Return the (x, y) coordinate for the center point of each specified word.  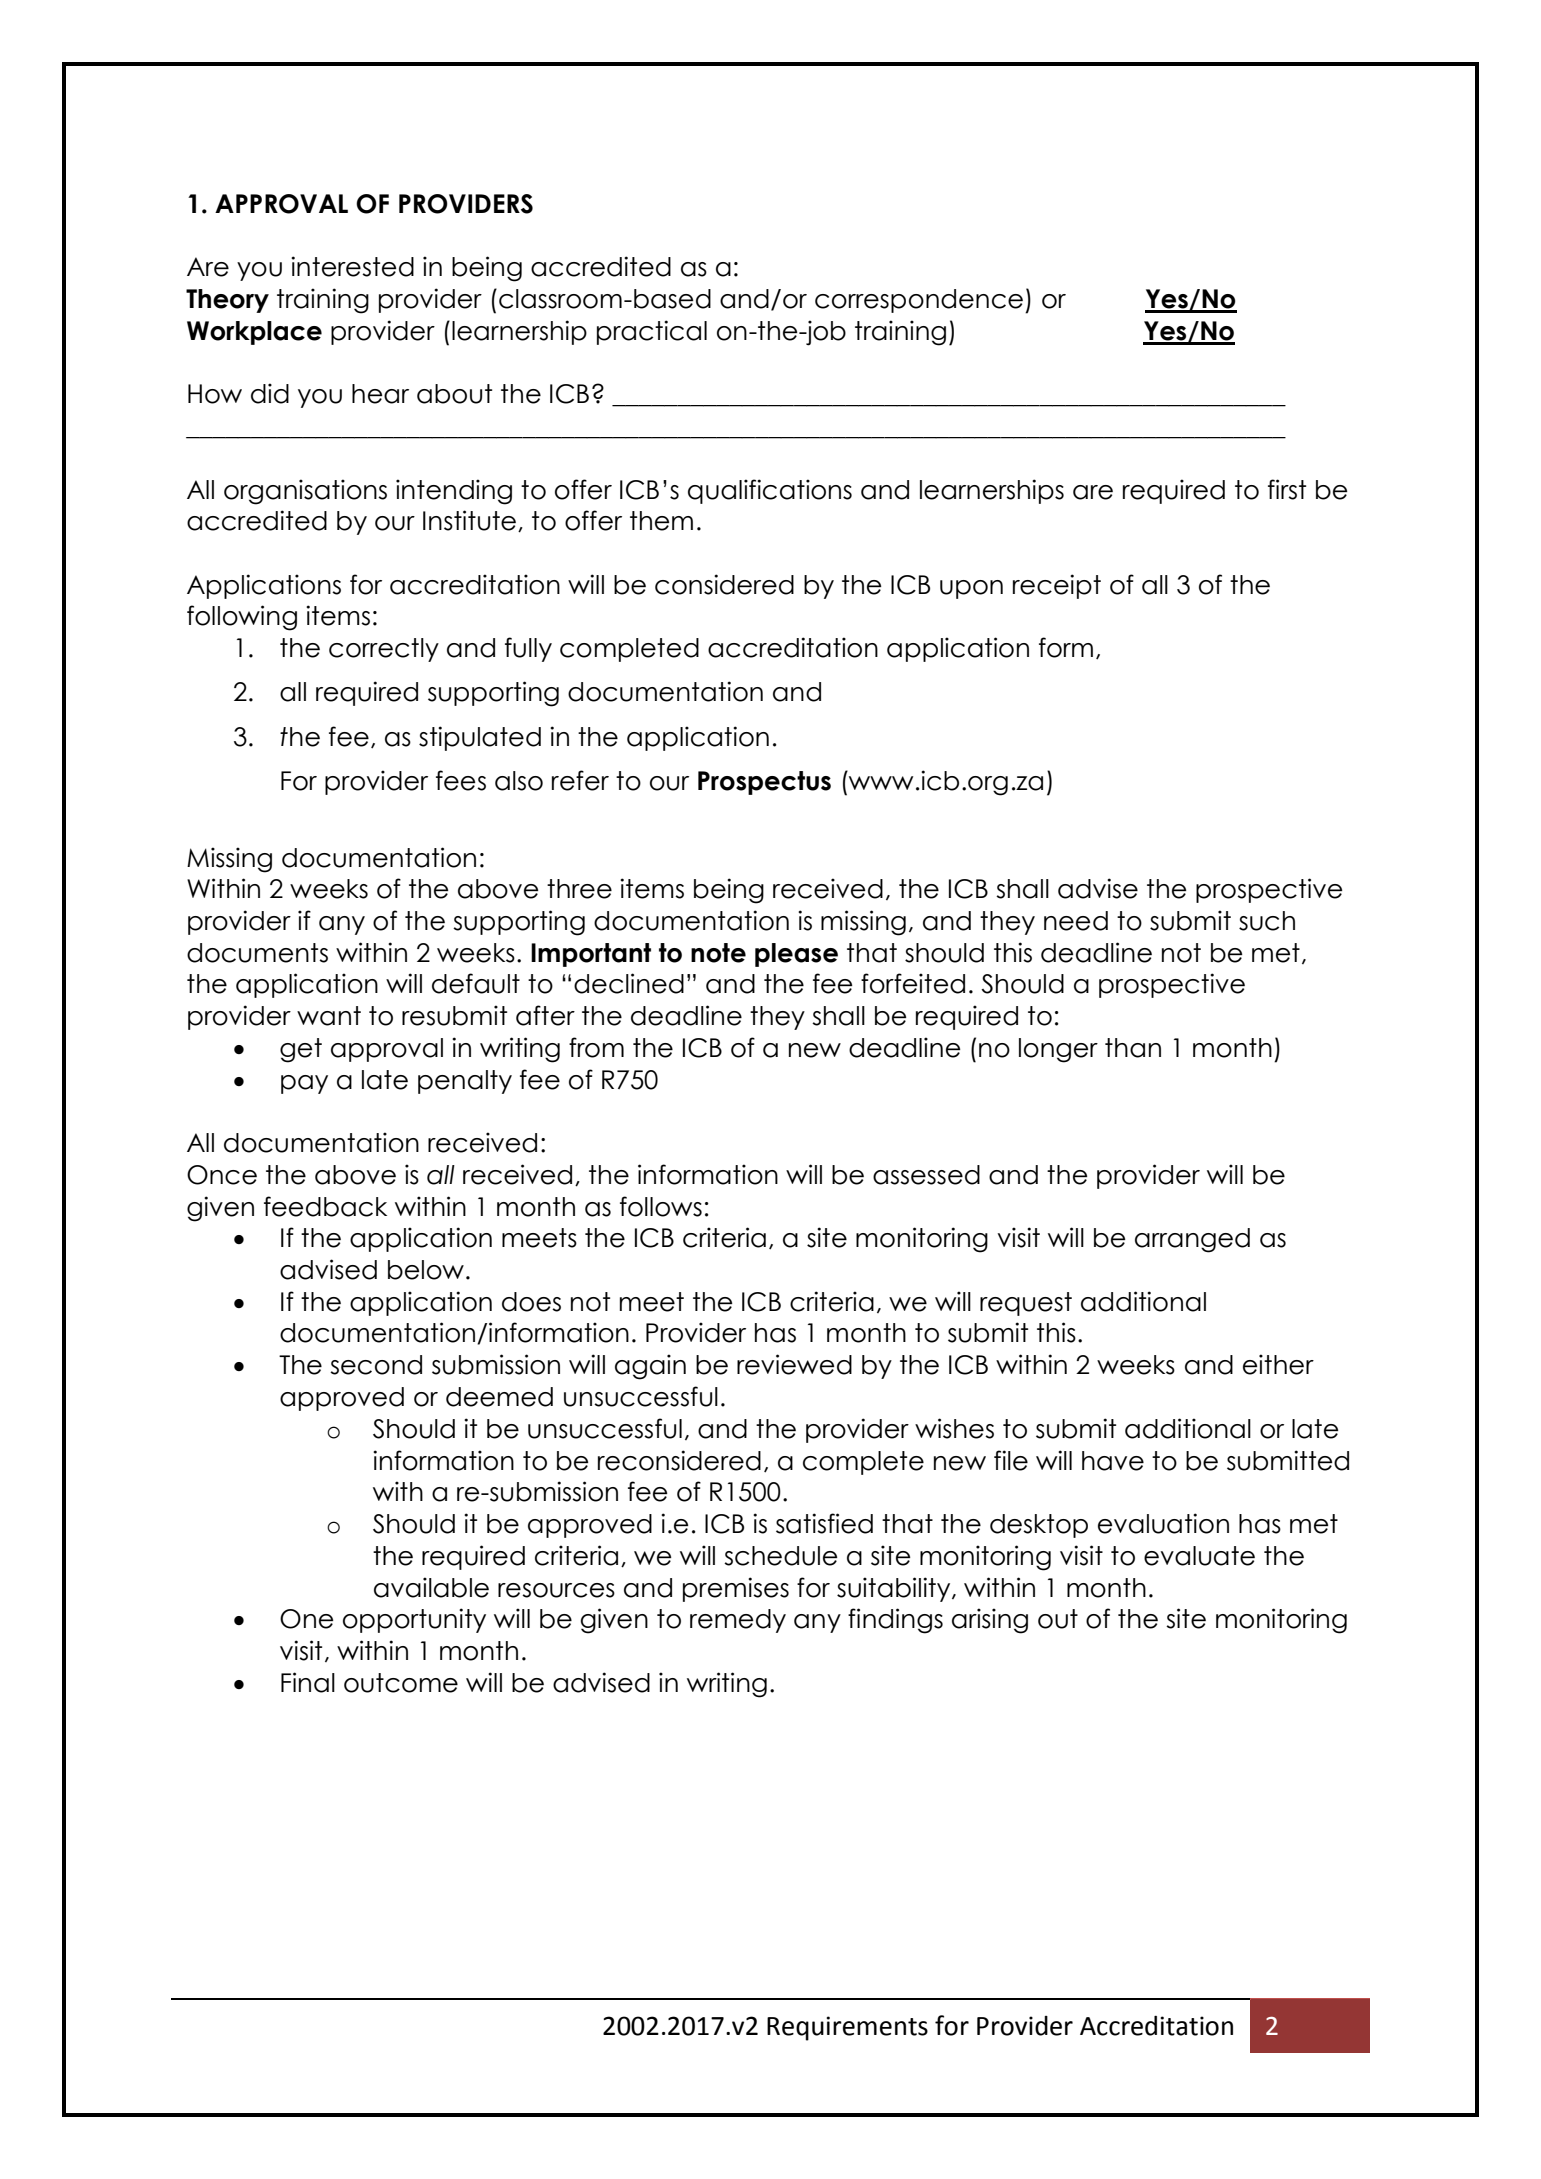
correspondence (919, 301)
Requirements (847, 2028)
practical (652, 332)
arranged (1192, 1240)
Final (308, 1682)
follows (661, 1206)
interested (352, 266)
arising (990, 1621)
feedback (325, 1206)
